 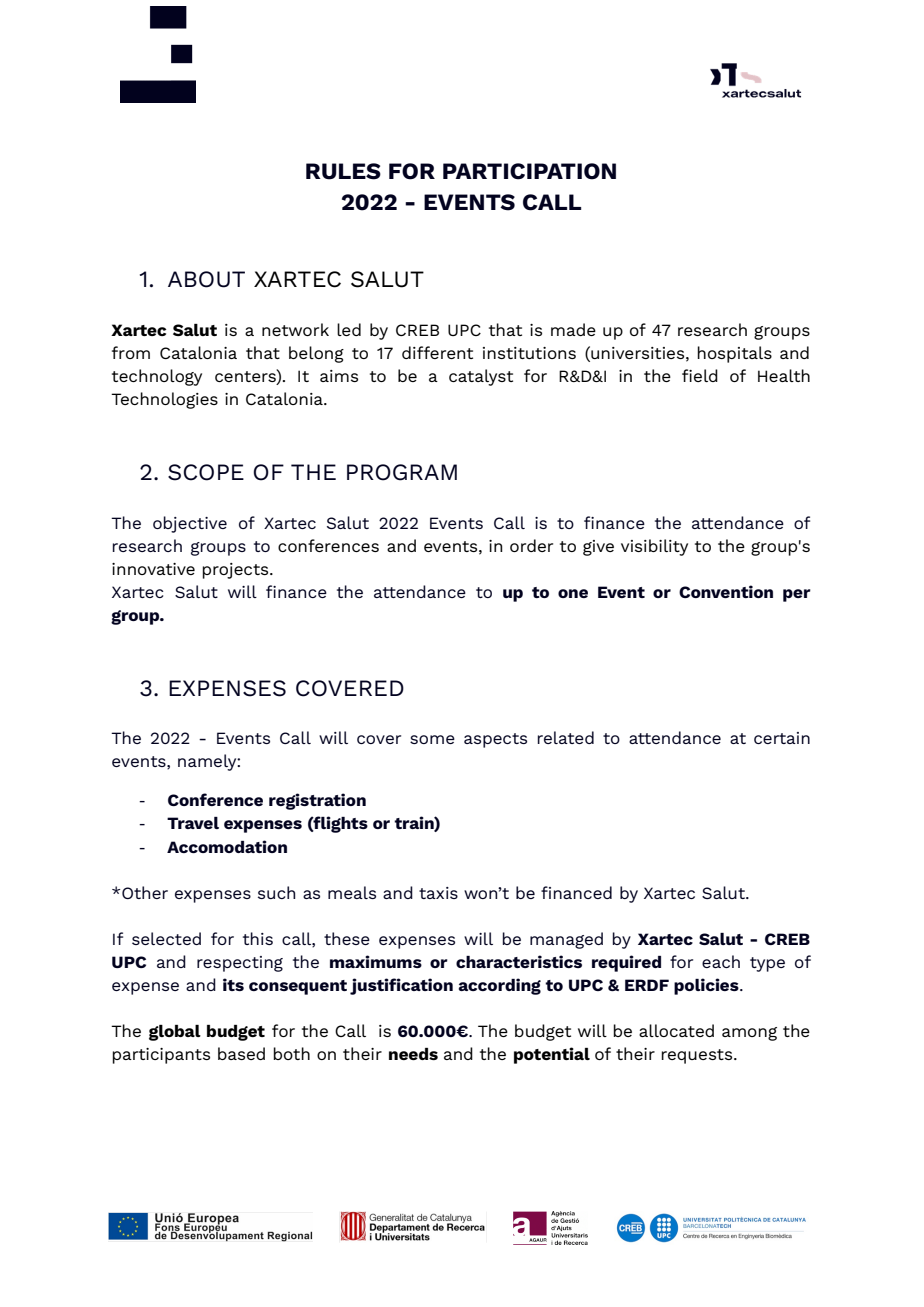 I want to click on ABOUT, so click(x=206, y=279).
